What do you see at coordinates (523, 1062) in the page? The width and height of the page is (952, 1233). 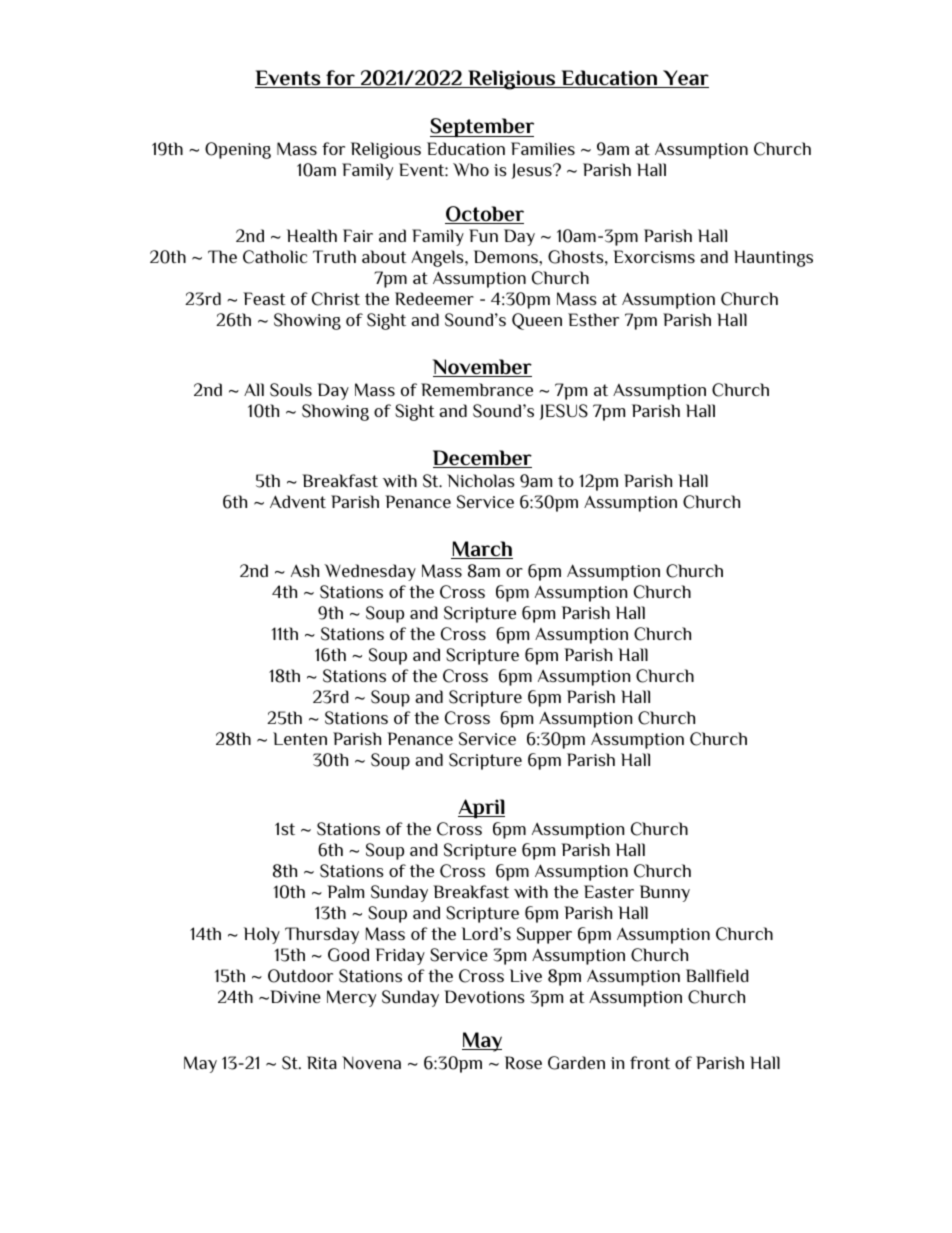 I see `Rose` at bounding box center [523, 1062].
